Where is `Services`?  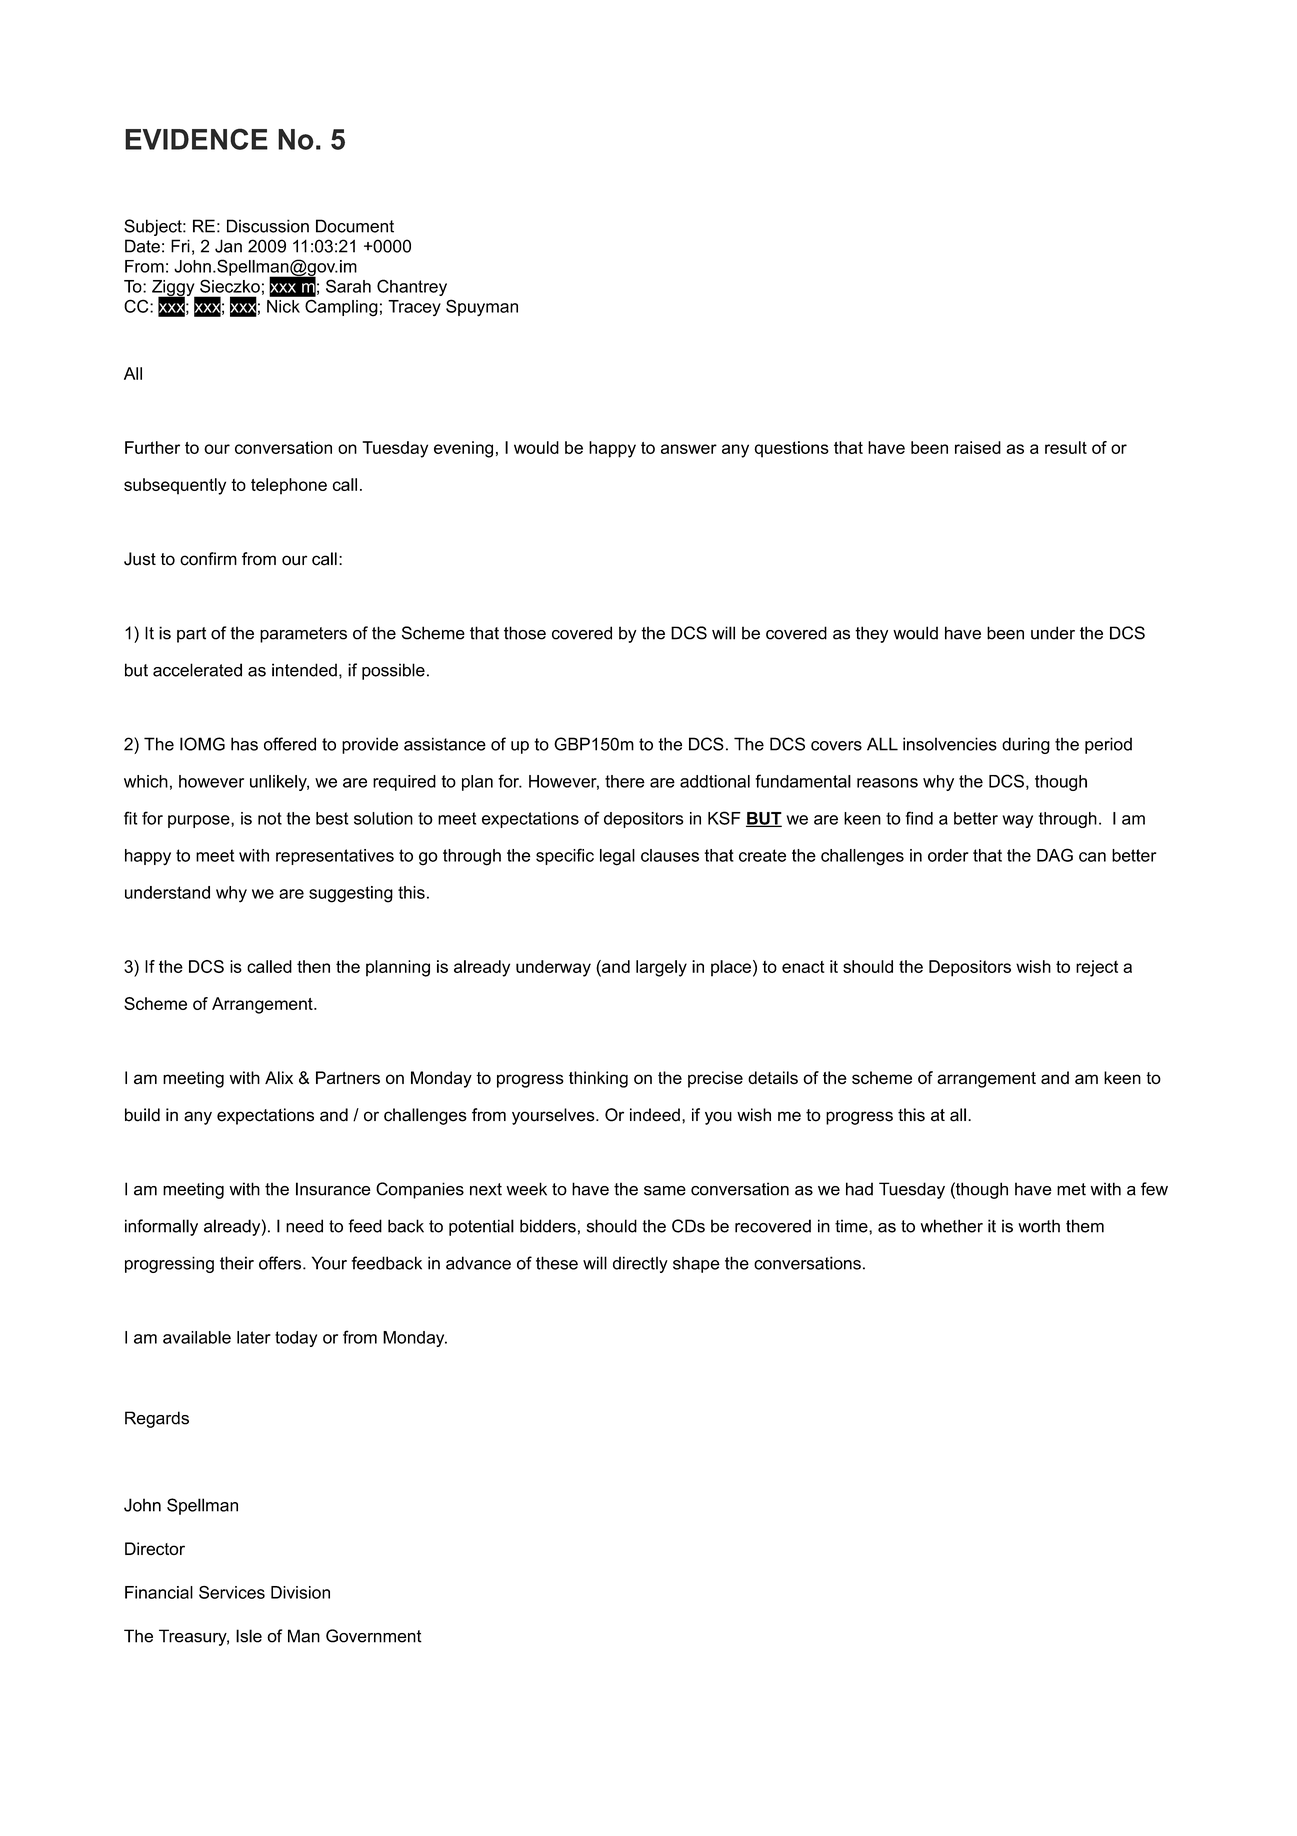 Services is located at coordinates (232, 1592).
